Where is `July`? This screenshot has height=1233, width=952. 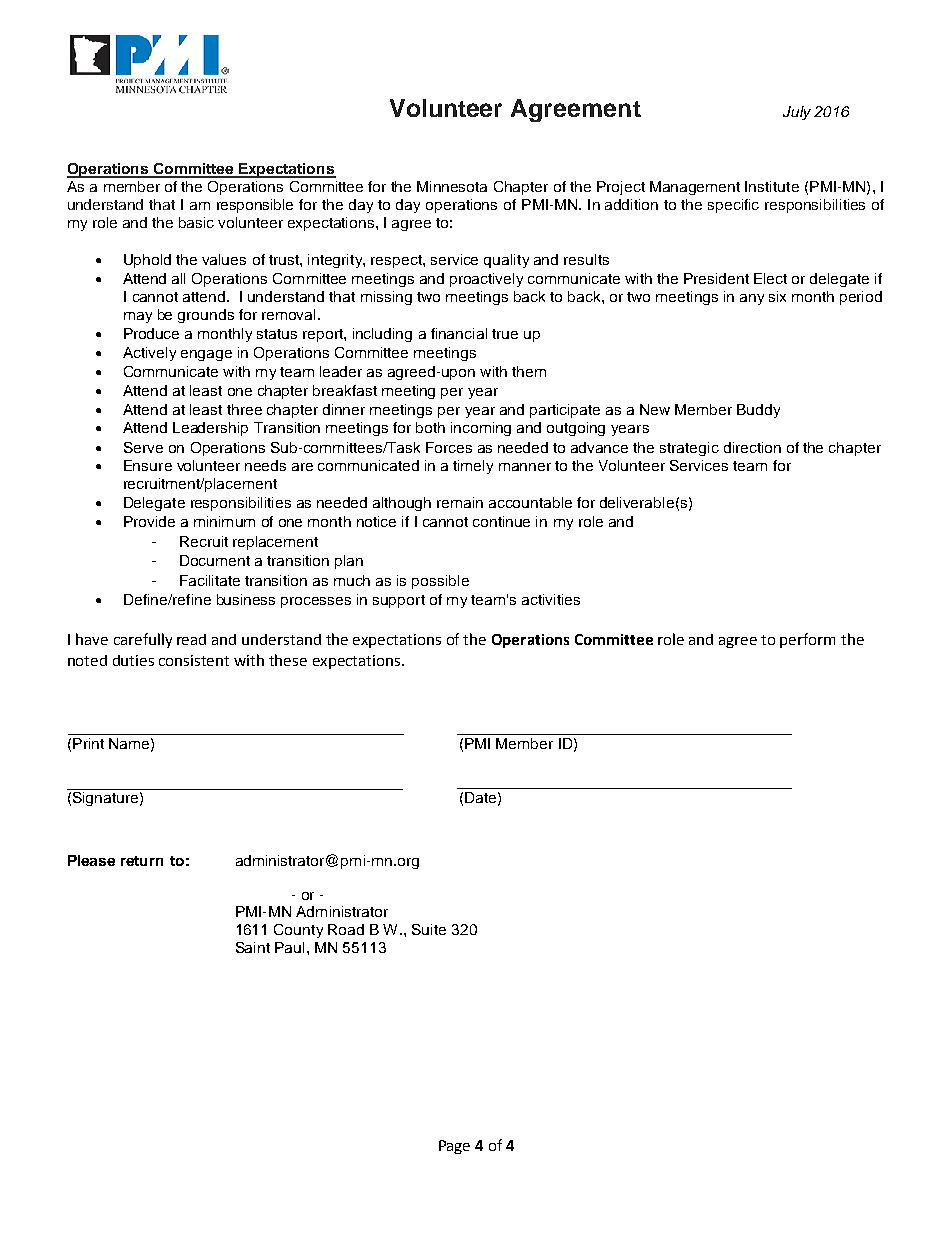
July is located at coordinates (797, 113).
